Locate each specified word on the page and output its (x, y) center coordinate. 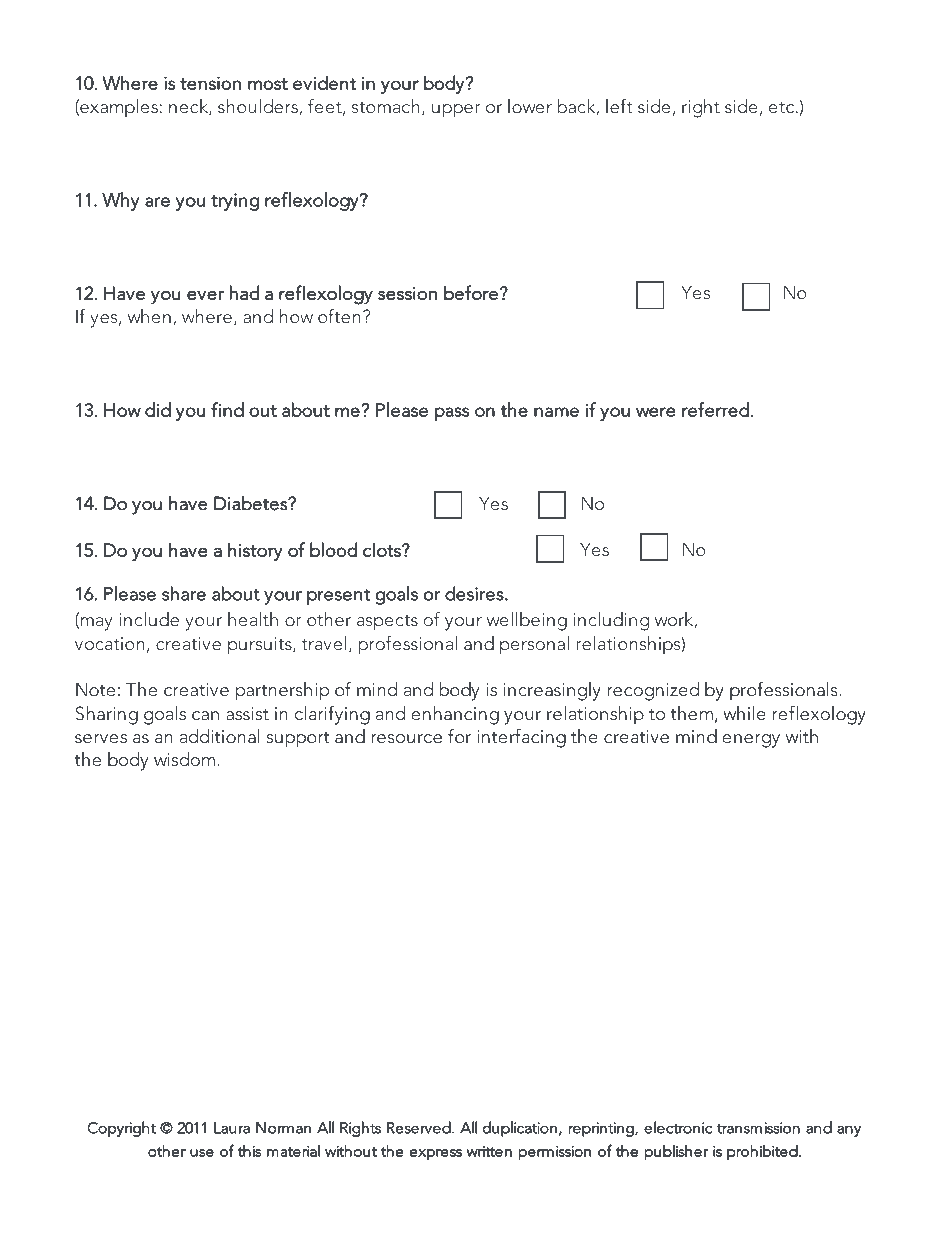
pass (452, 414)
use (202, 1153)
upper (456, 110)
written (489, 1151)
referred (715, 409)
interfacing (521, 738)
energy (751, 741)
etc (783, 107)
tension (210, 83)
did (158, 409)
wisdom (186, 759)
